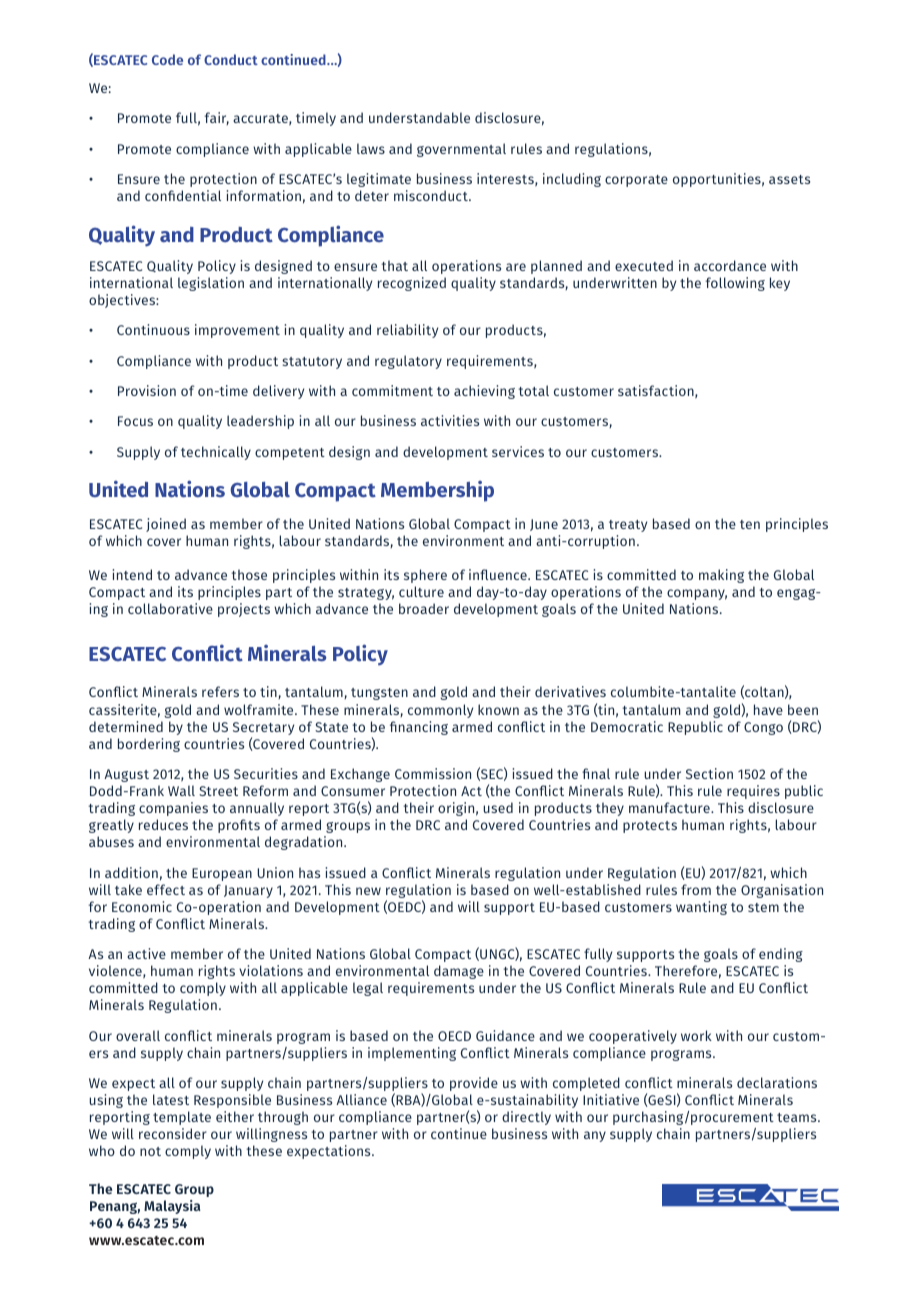  Describe the element at coordinates (424, 608) in the screenshot. I see `broader` at that location.
